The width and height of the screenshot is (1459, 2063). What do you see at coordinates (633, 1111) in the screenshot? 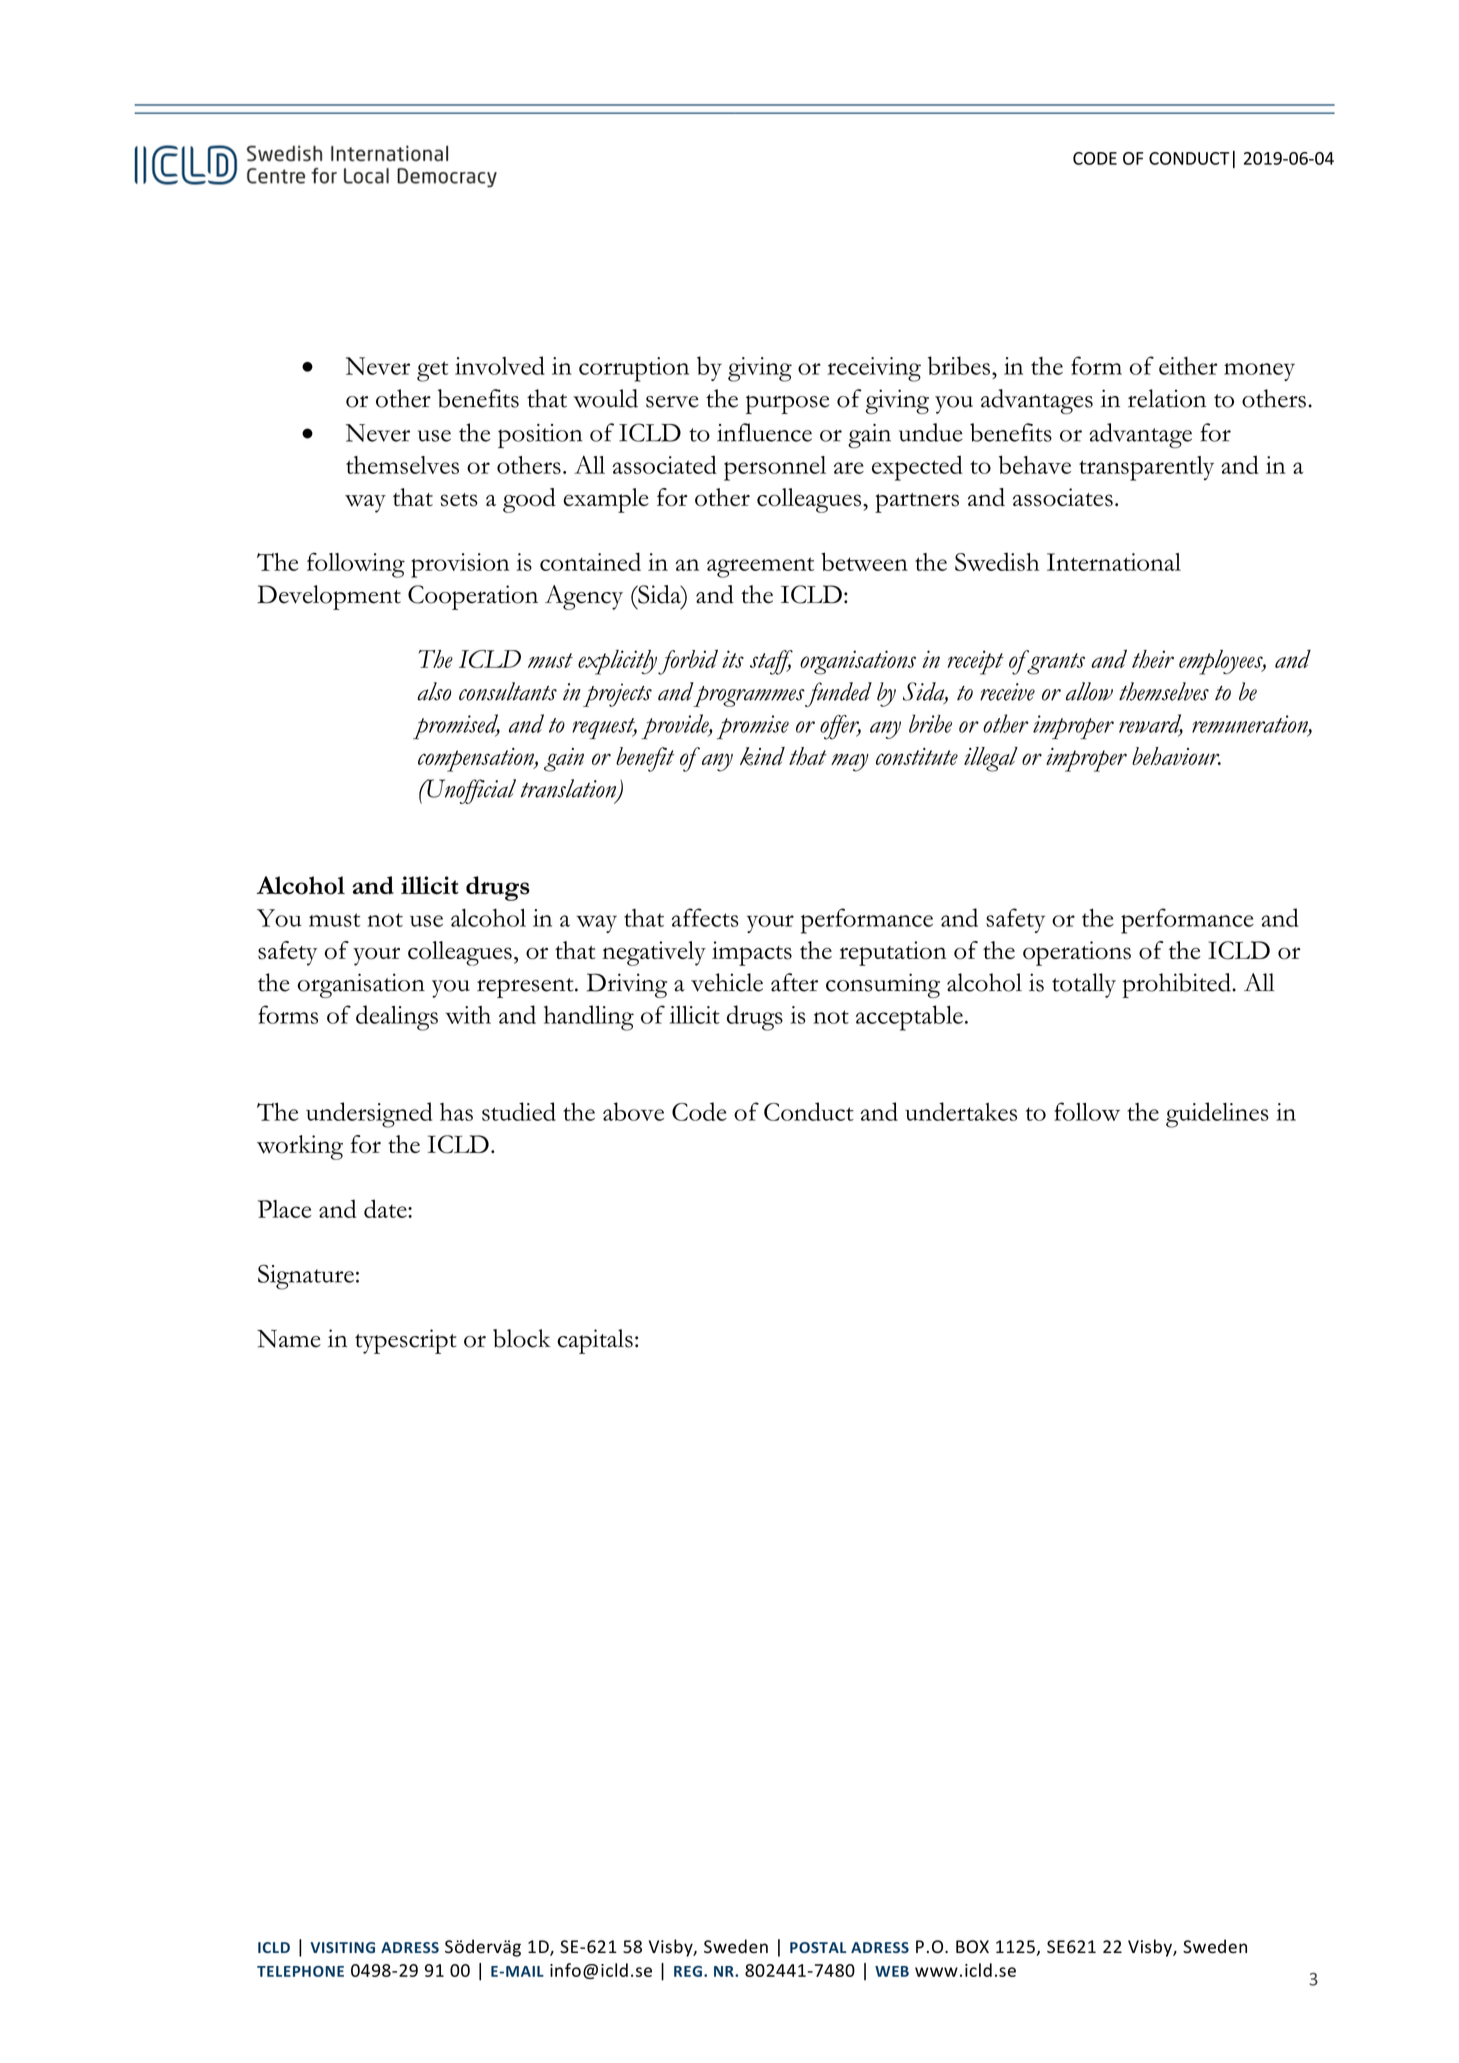
I see `above` at bounding box center [633, 1111].
